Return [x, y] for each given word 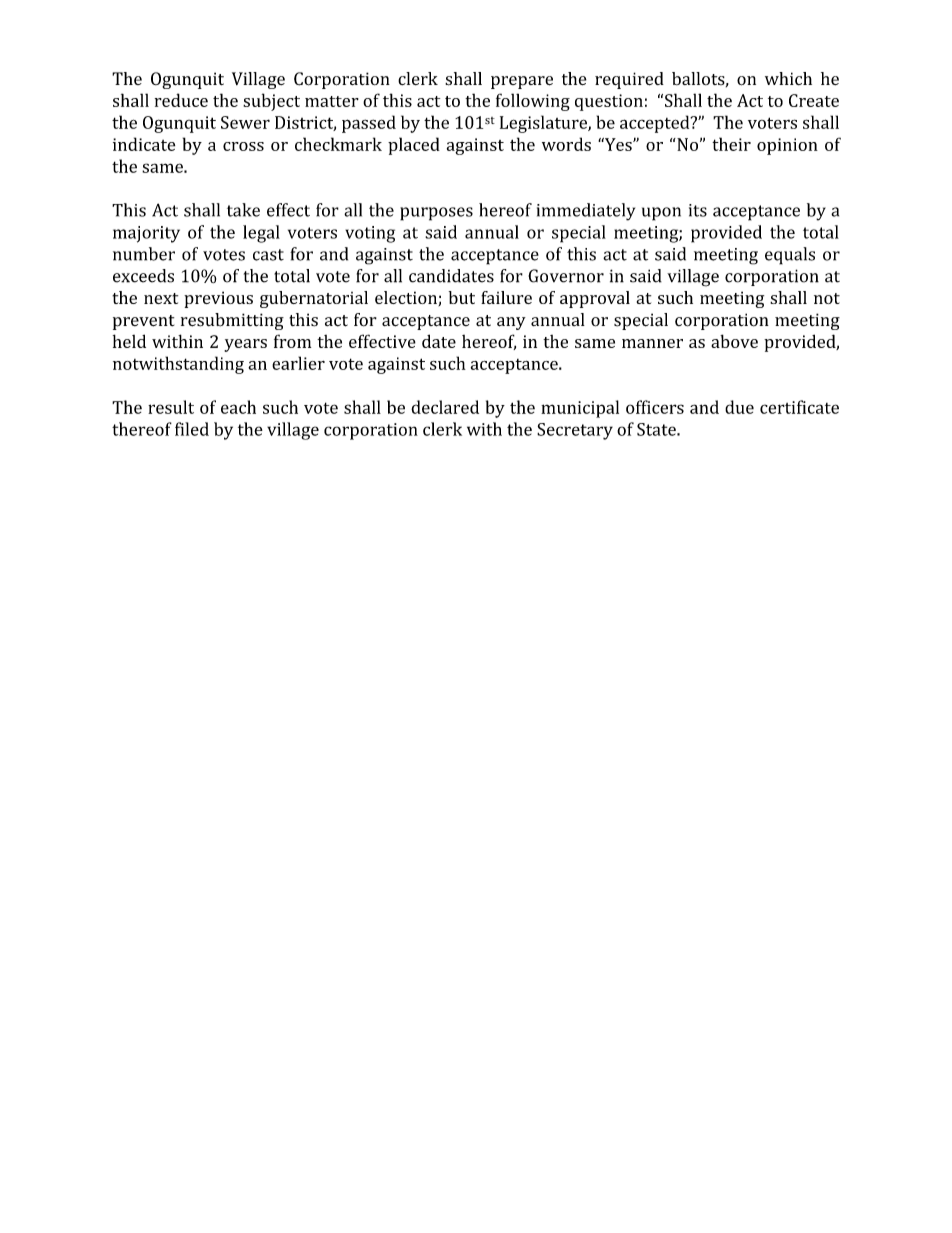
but [462, 297]
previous [218, 299]
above [734, 341]
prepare [522, 82]
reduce [181, 100]
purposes [436, 214]
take [243, 210]
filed [192, 429]
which [788, 78]
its [698, 210]
